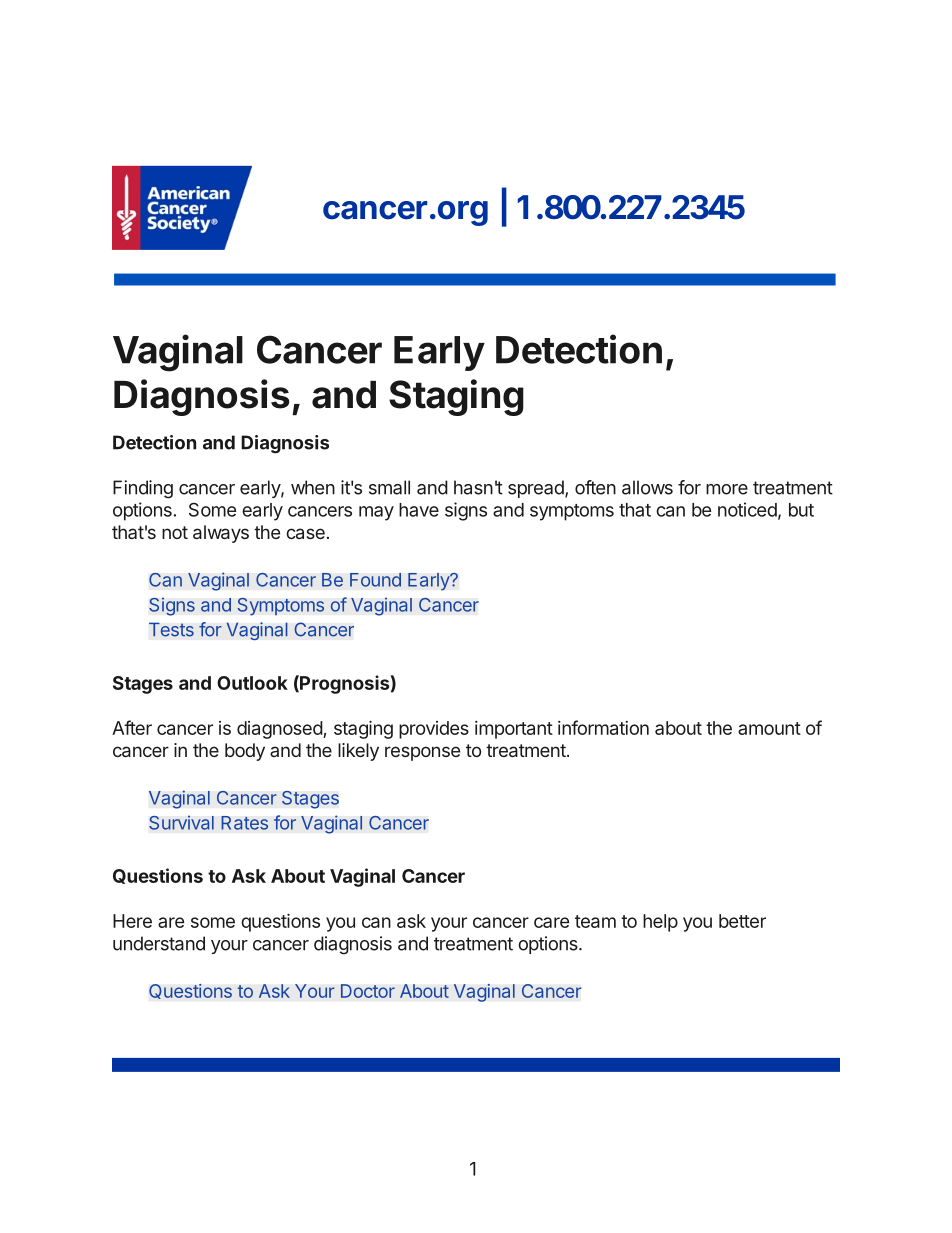 This screenshot has height=1233, width=952. Describe the element at coordinates (551, 922) in the screenshot. I see `care` at that location.
